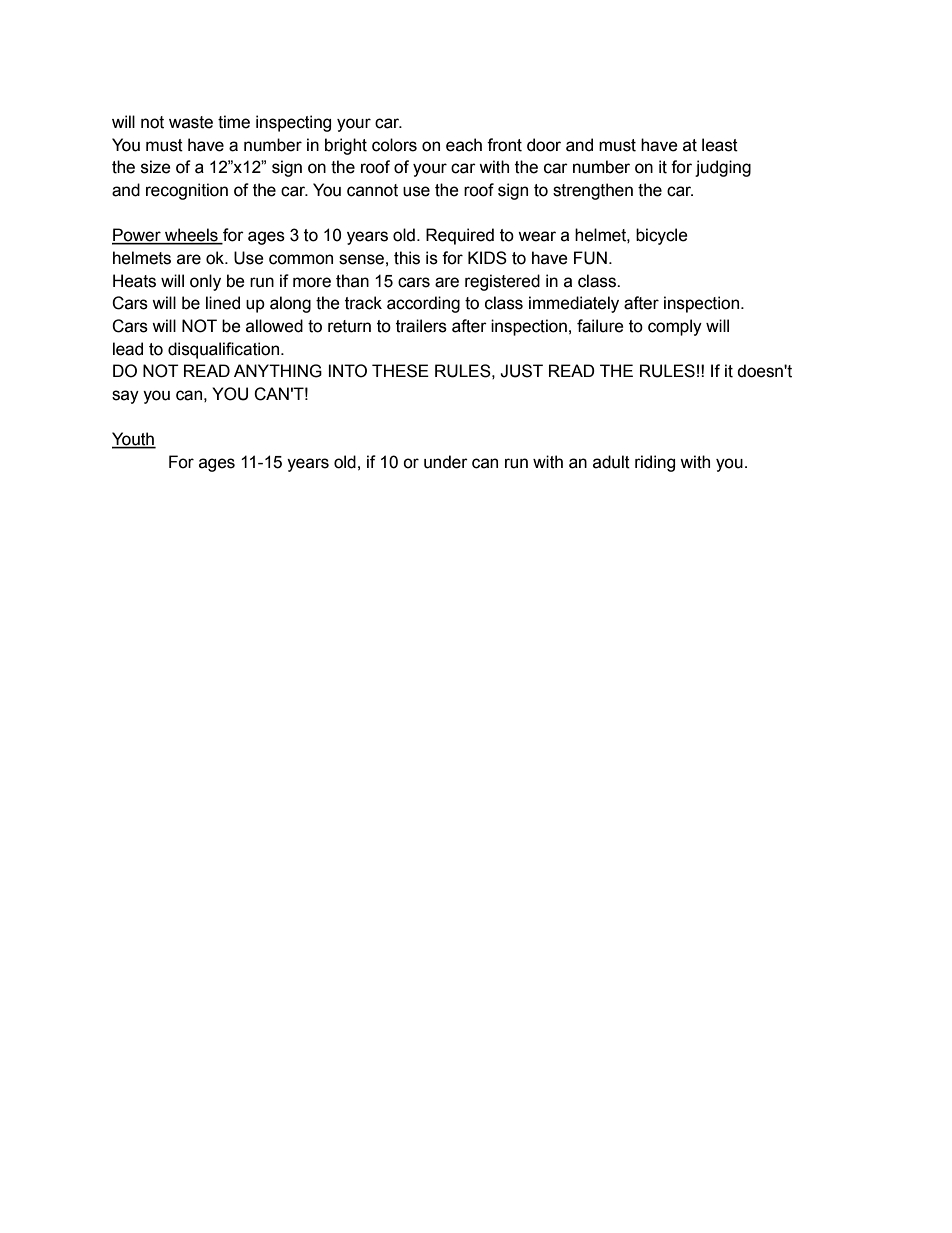 This page has width=952, height=1233. Describe the element at coordinates (225, 350) in the page. I see `disqualification` at that location.
